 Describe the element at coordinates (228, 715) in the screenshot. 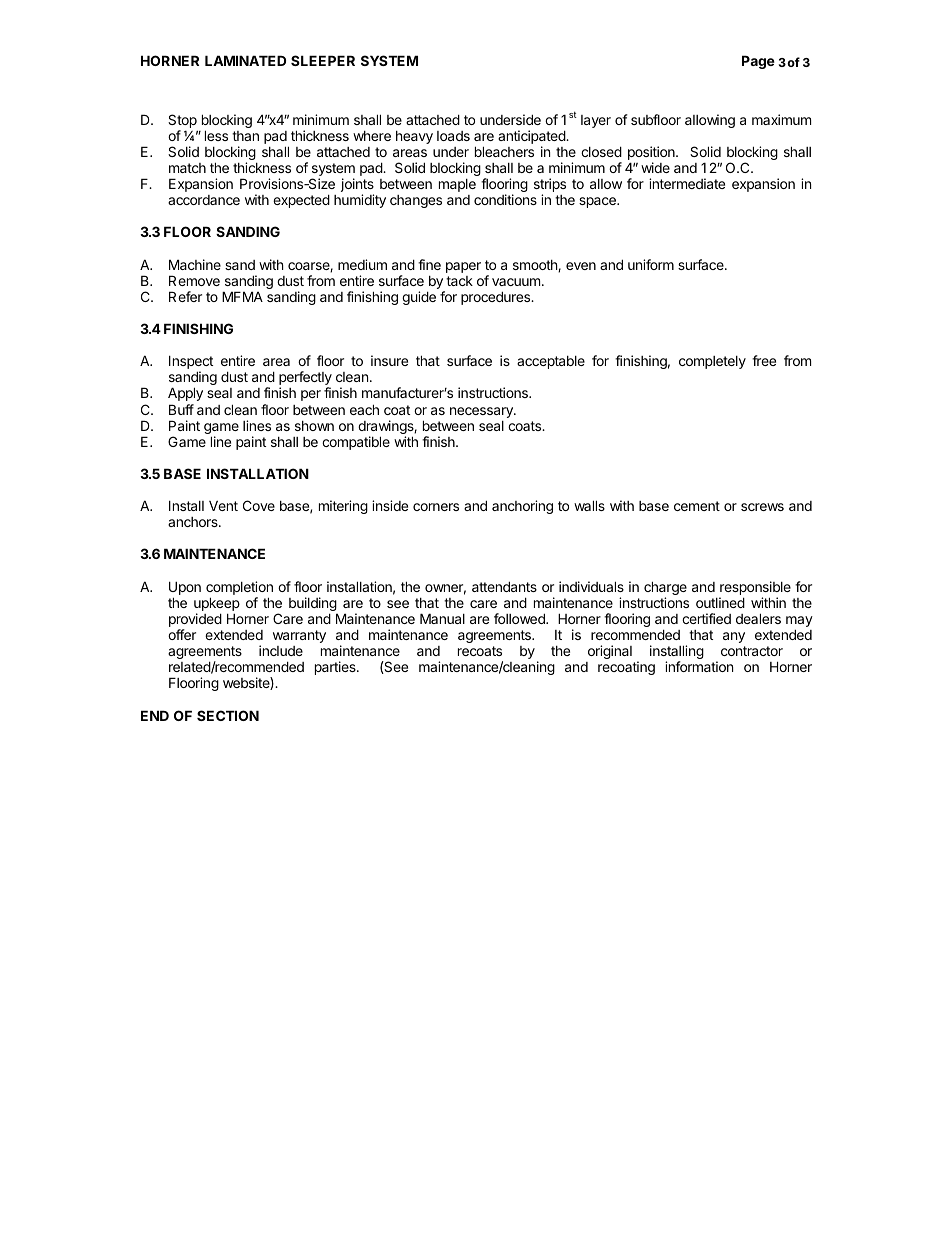

I see `SECTION` at that location.
